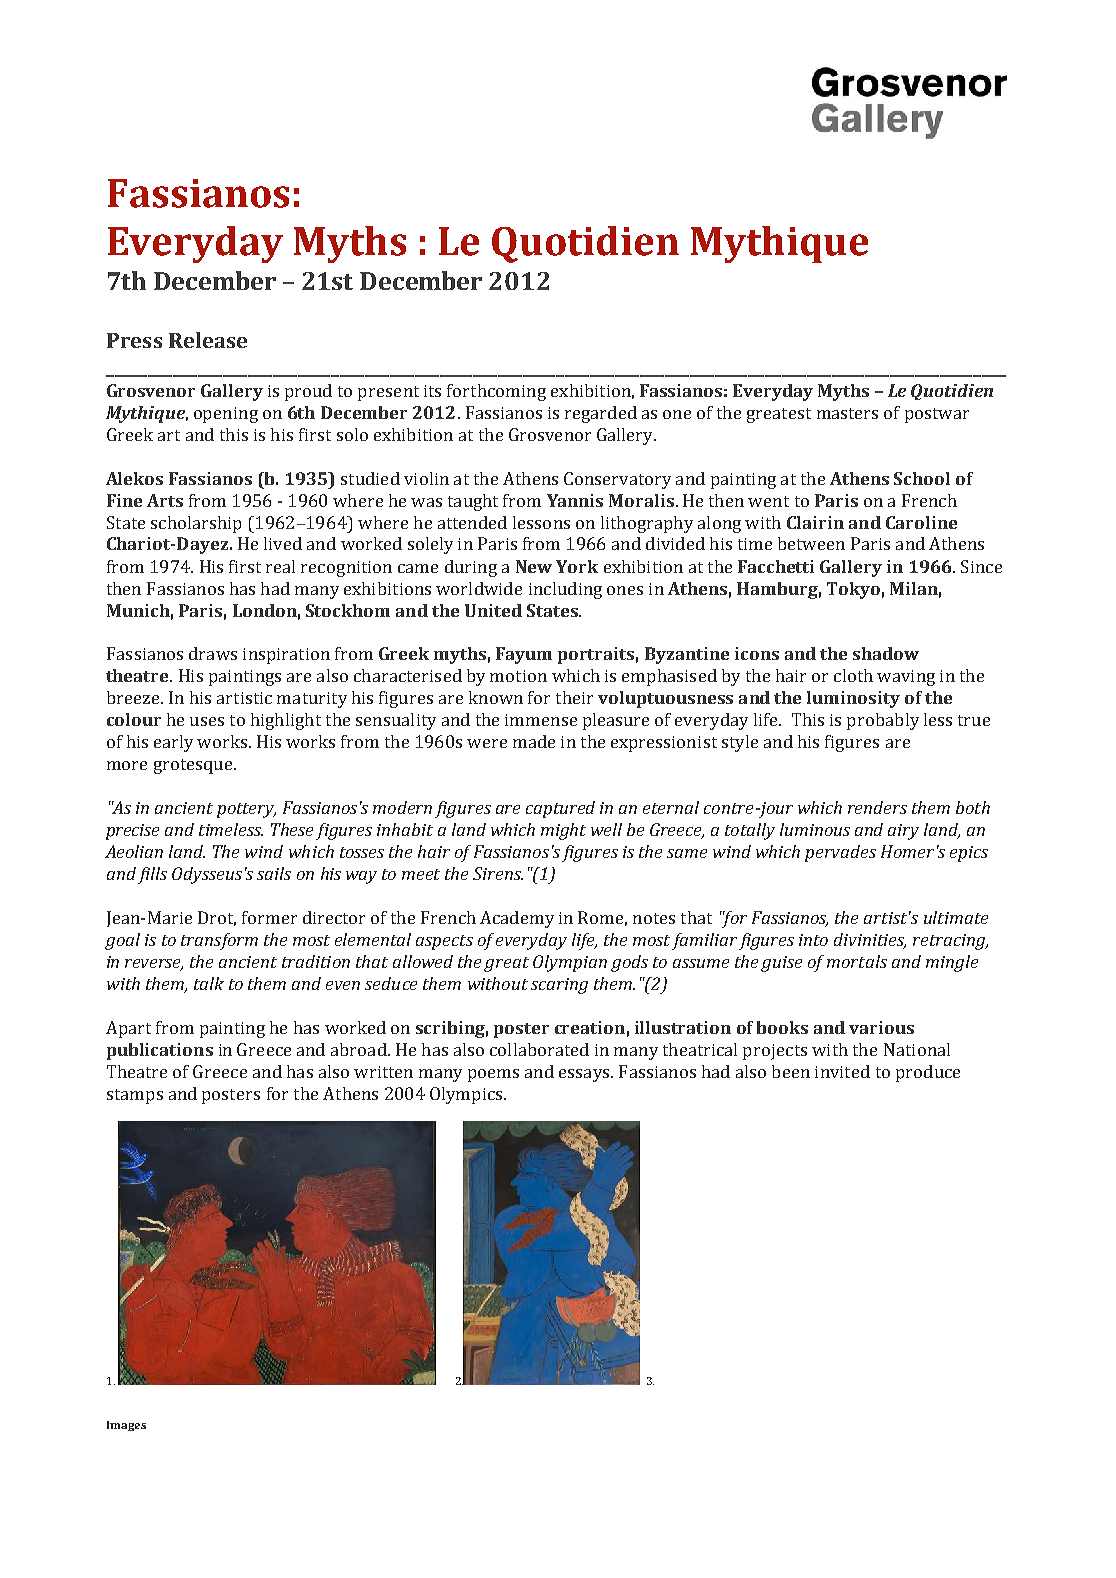 The width and height of the screenshot is (1116, 1578). I want to click on Olympics, so click(467, 1095).
